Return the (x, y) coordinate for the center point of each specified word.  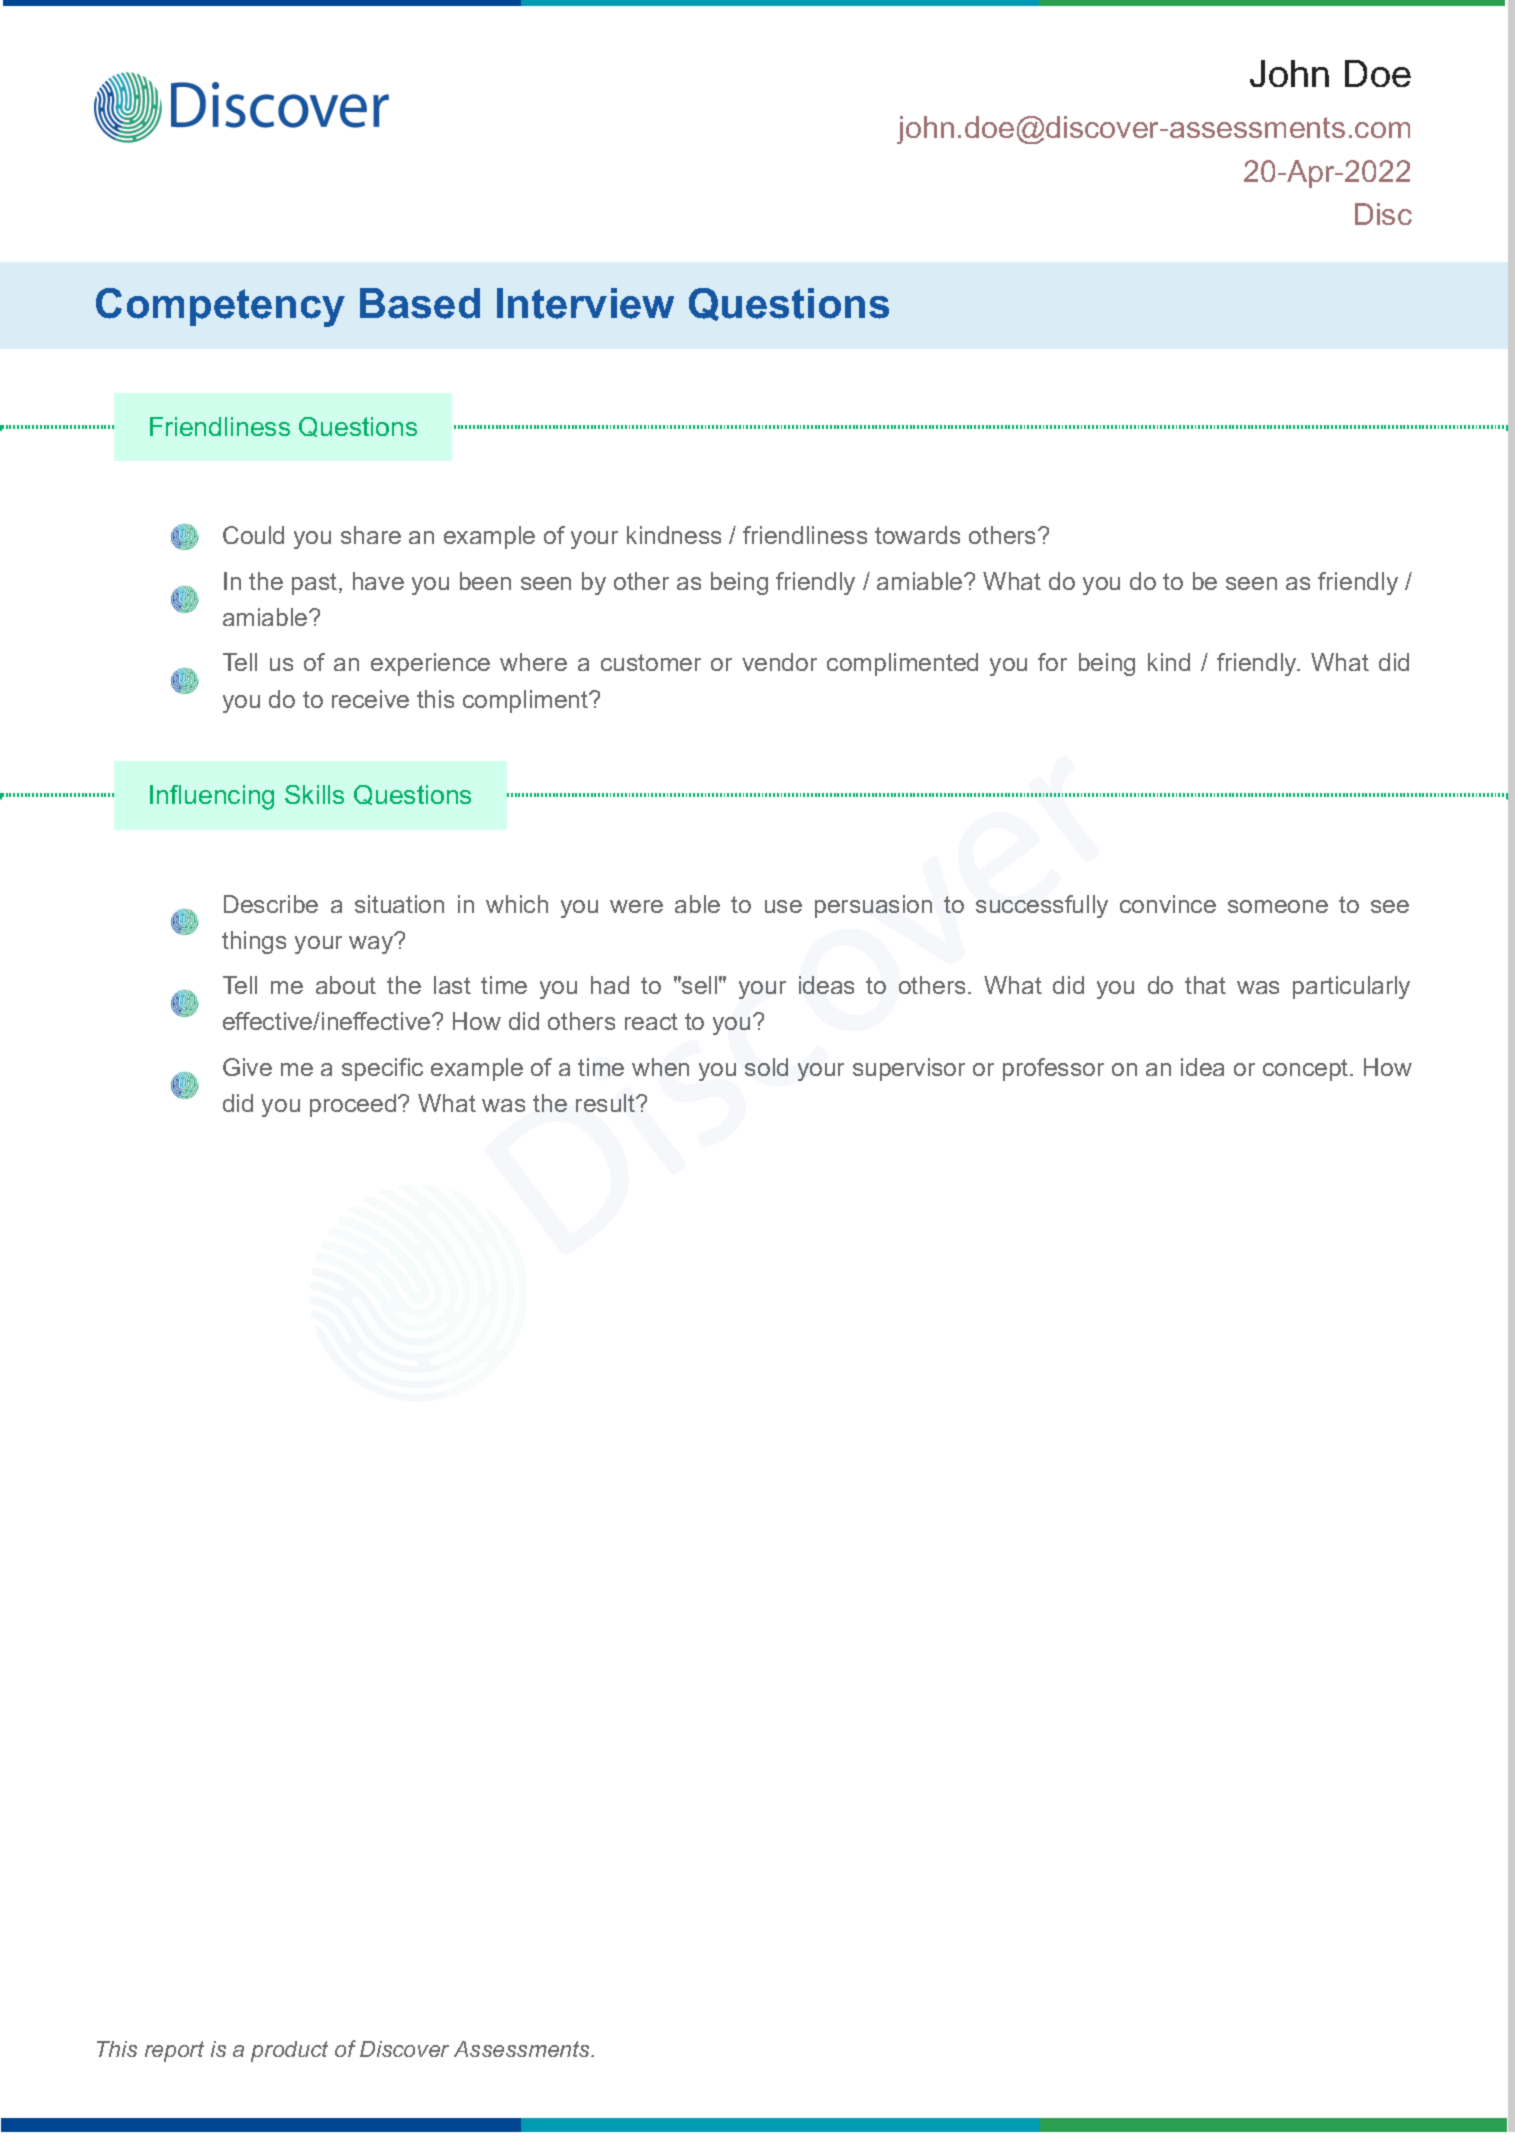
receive (370, 699)
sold (766, 1067)
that (1205, 985)
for (1052, 662)
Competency (220, 307)
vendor (779, 662)
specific (382, 1069)
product (289, 2051)
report (174, 2051)
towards (917, 535)
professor (1053, 1069)
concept (1305, 1070)
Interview (585, 303)
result (606, 1103)
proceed (353, 1105)
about (346, 985)
